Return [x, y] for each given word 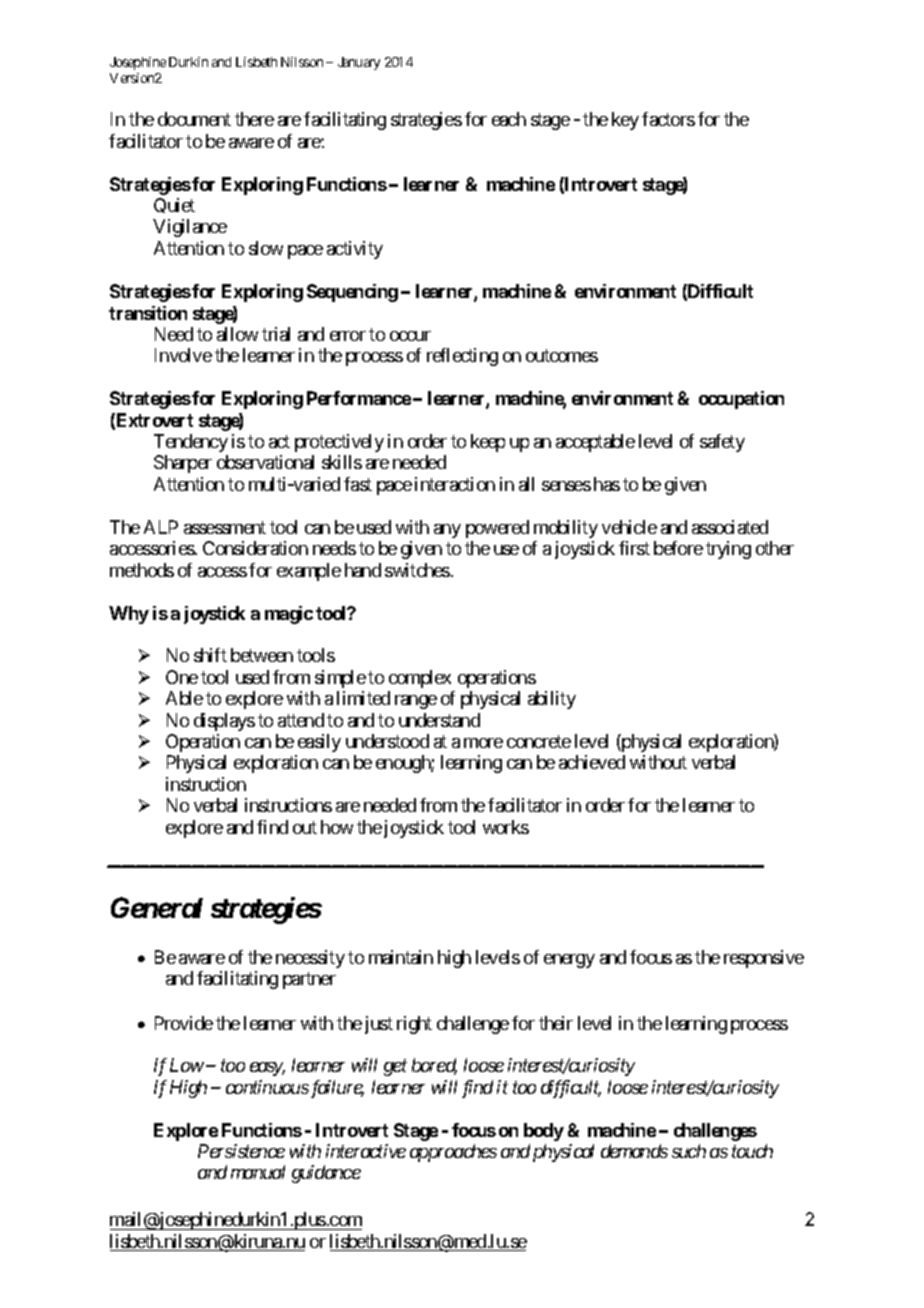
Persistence [241, 1151]
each [509, 119]
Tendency [191, 443]
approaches [453, 1153]
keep [488, 443]
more [483, 743]
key [625, 121]
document [194, 119]
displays [224, 722]
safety [722, 443]
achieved [592, 762]
